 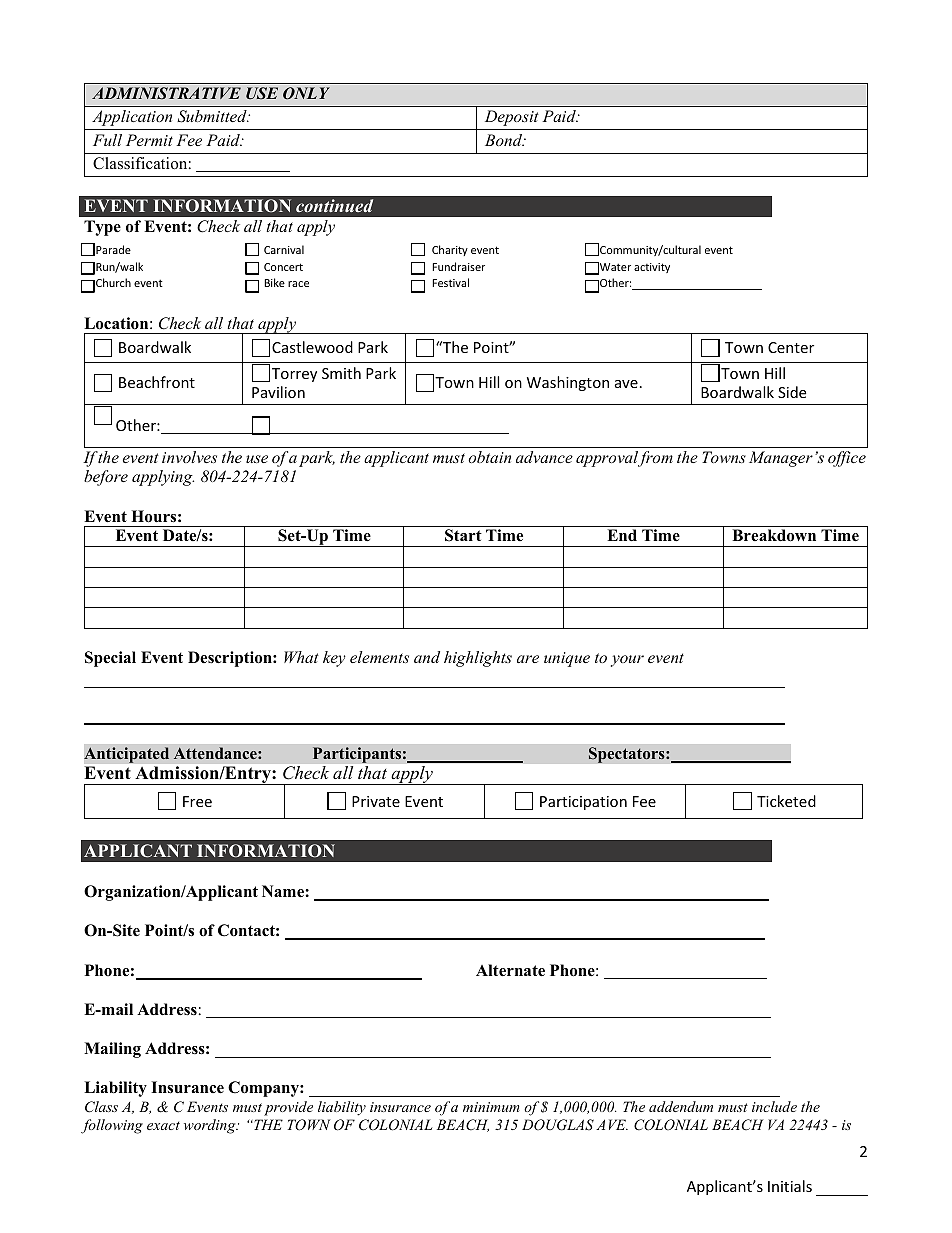 What do you see at coordinates (491, 1107) in the document?
I see `minimum` at bounding box center [491, 1107].
